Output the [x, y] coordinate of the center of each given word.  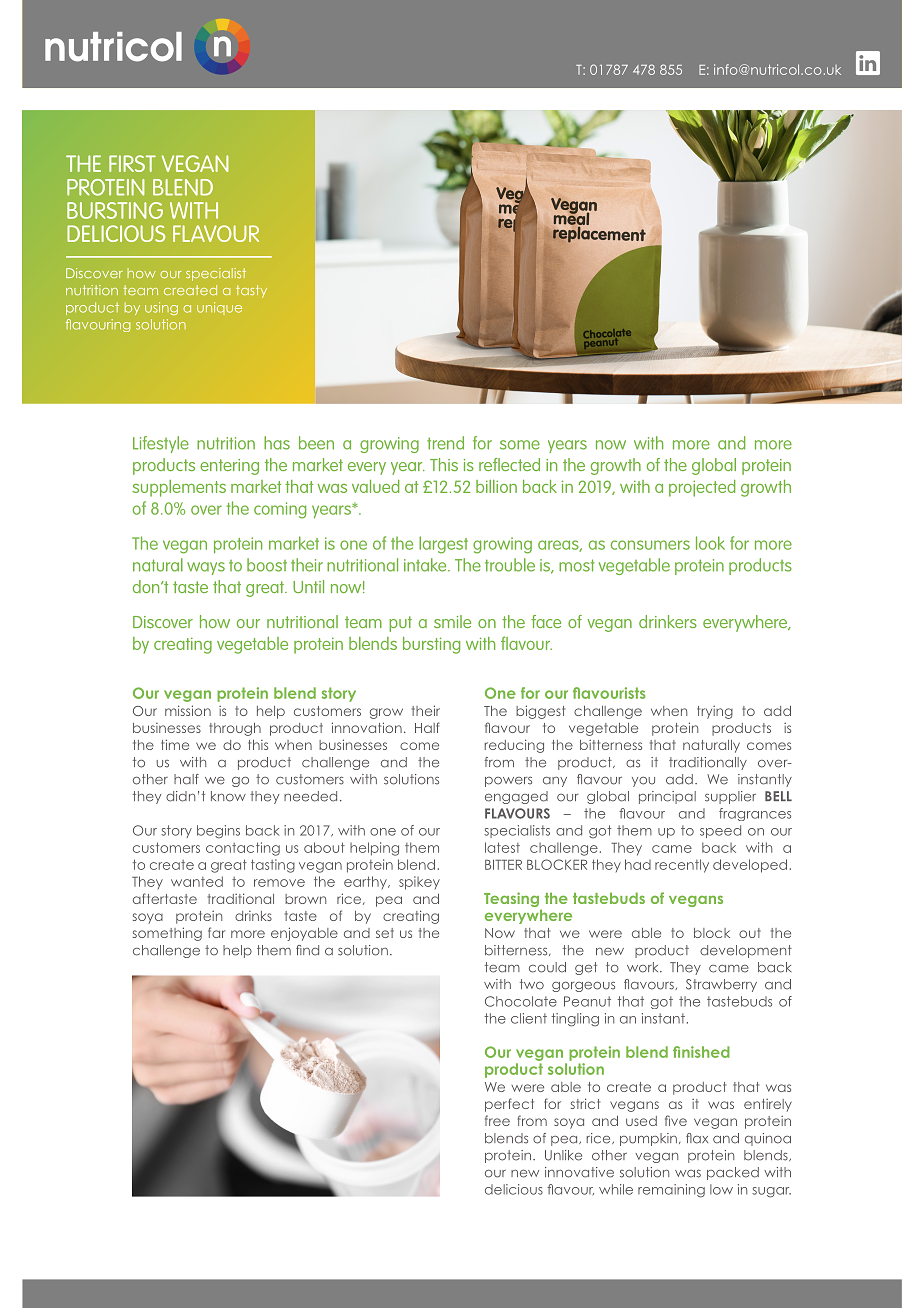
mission [188, 710]
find [307, 950]
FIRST [132, 163]
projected [702, 488]
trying [715, 712]
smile [452, 621]
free [497, 1120]
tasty [251, 291]
